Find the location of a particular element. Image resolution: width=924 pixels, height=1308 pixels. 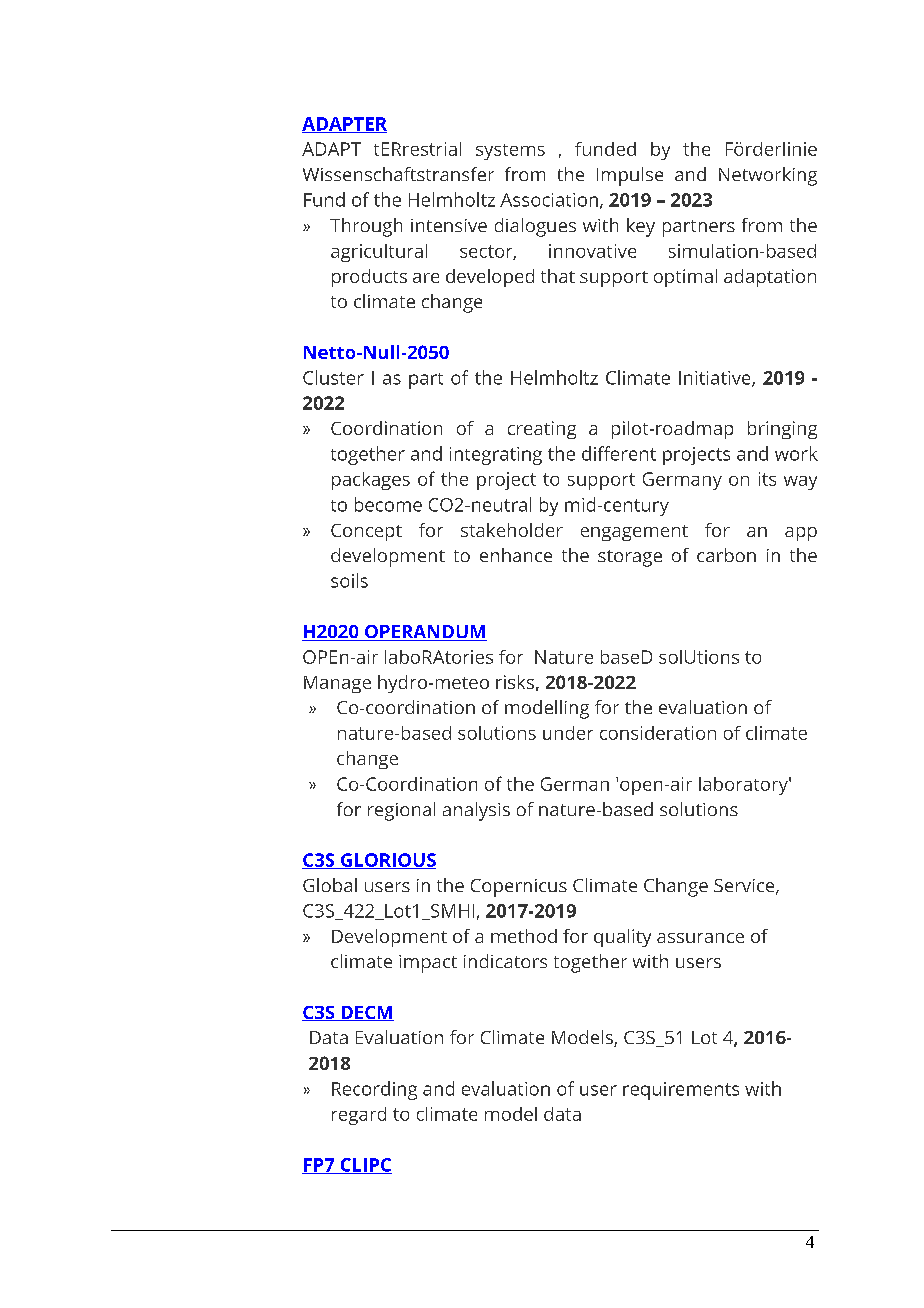

optimal is located at coordinates (685, 278).
